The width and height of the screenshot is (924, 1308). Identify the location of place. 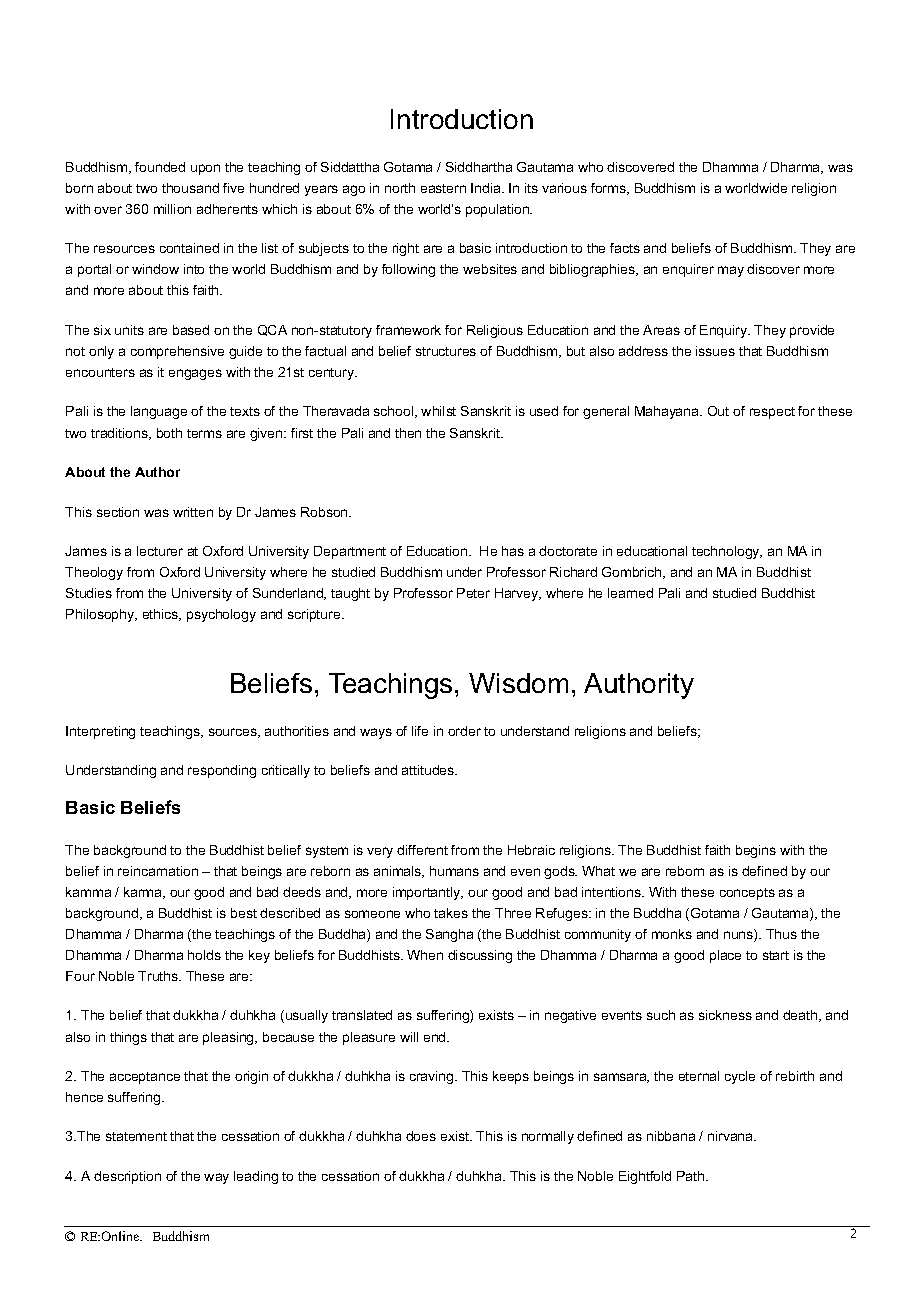
(725, 956).
